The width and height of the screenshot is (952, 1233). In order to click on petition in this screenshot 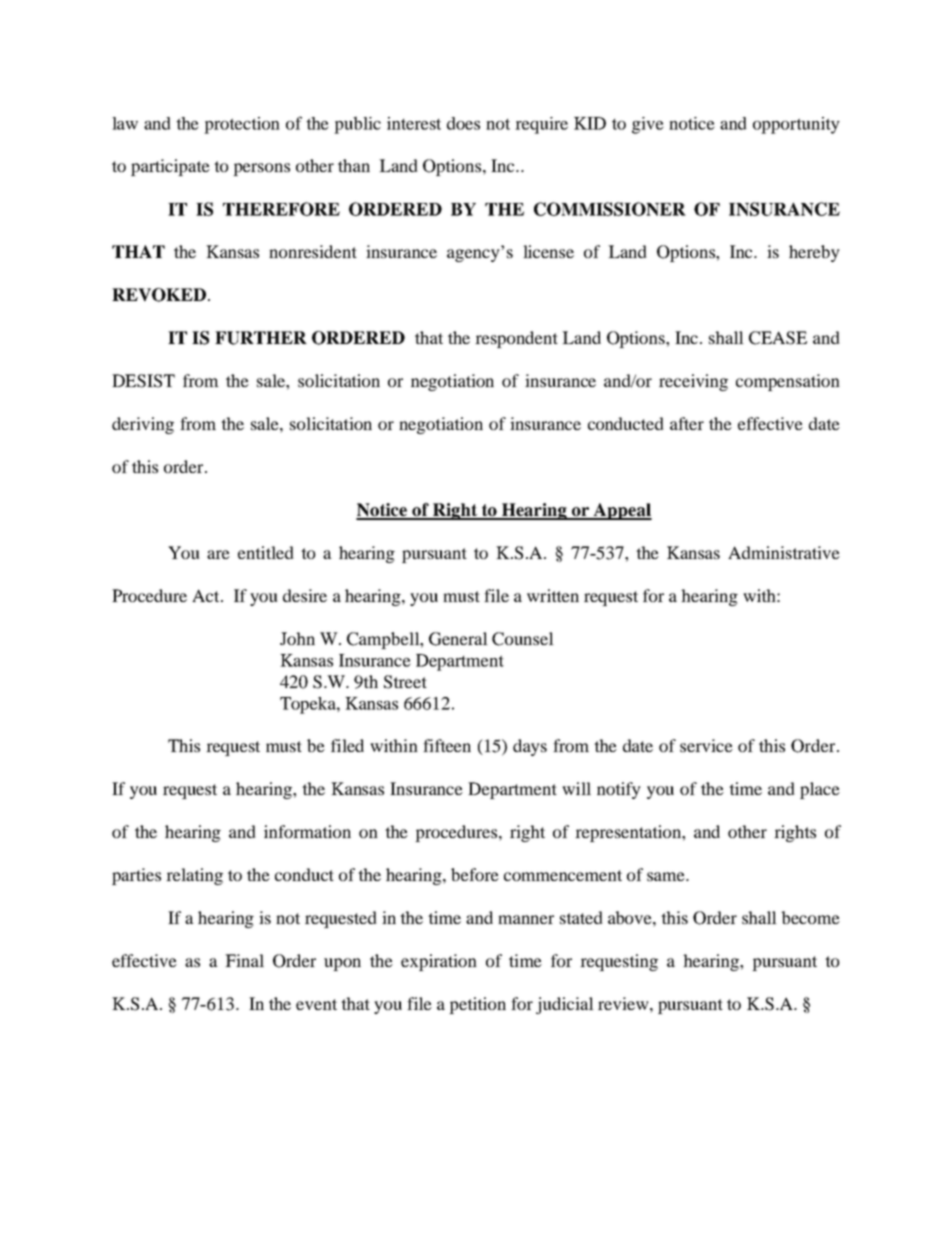, I will do `click(477, 1005)`.
